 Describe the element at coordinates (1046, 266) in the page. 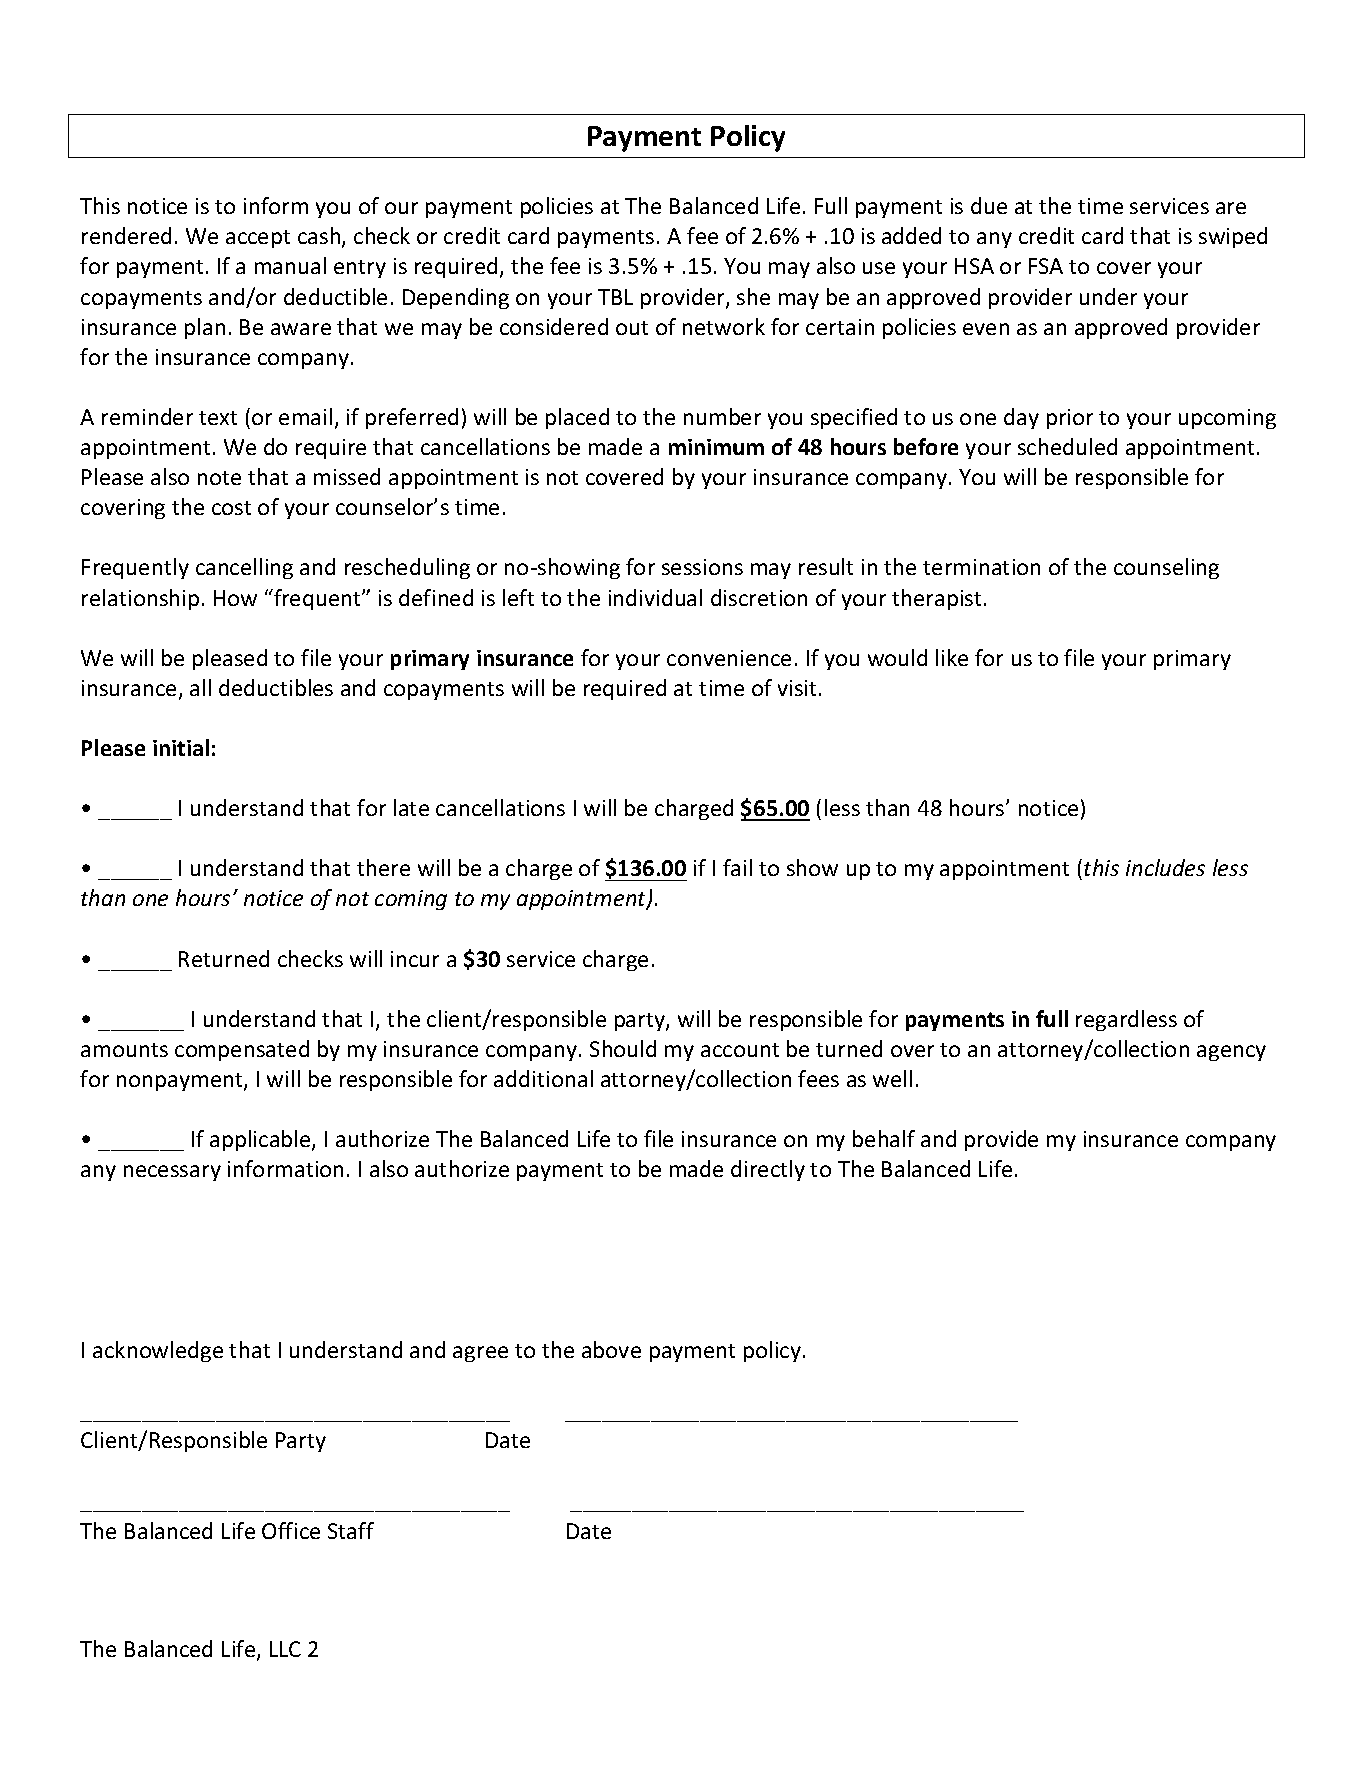

I see `FSA` at that location.
